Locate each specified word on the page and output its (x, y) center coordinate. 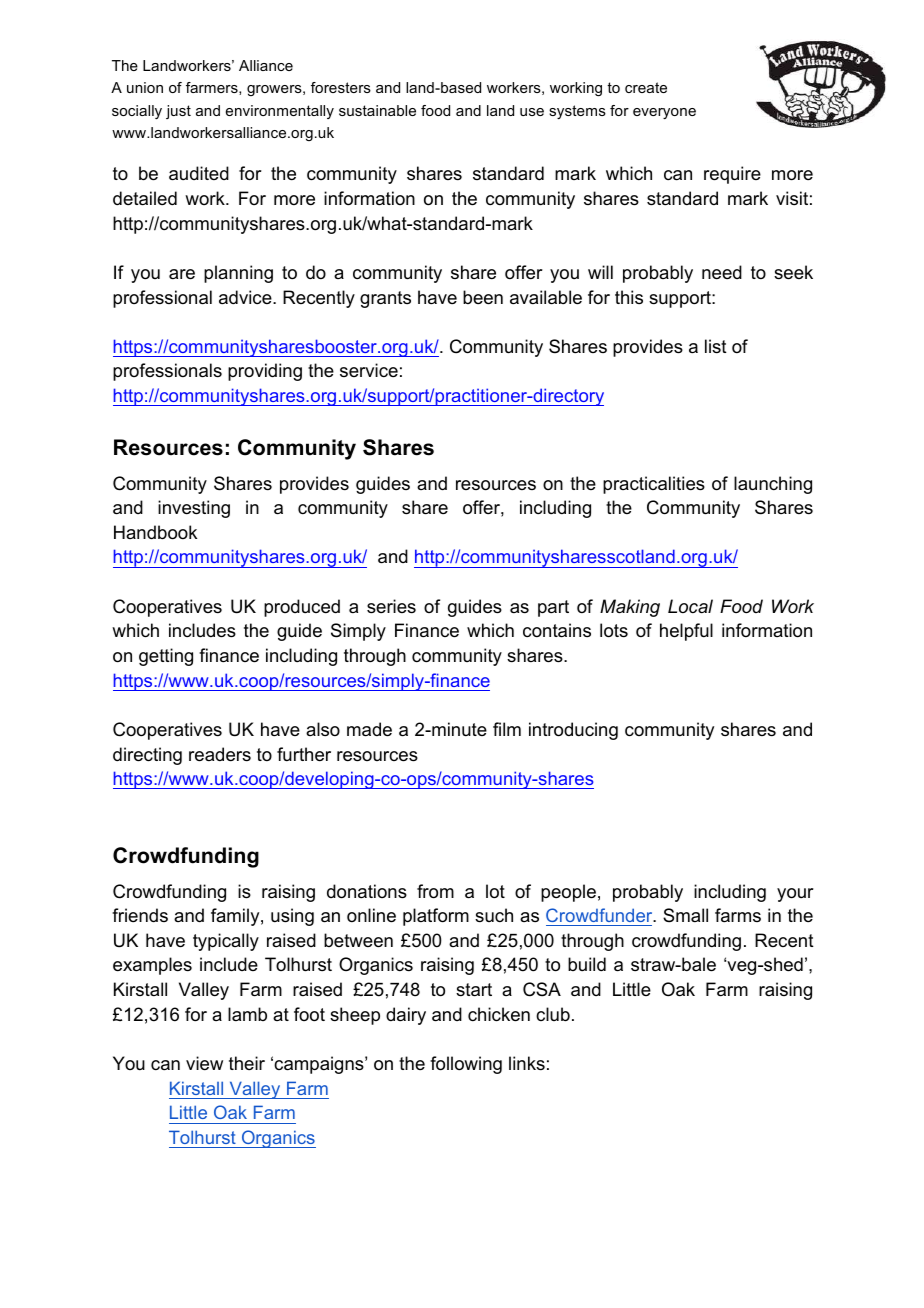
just (178, 112)
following (466, 1065)
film (507, 729)
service (369, 370)
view (204, 1063)
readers (220, 754)
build (587, 964)
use (532, 112)
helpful (686, 632)
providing (265, 372)
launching (773, 485)
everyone (664, 113)
